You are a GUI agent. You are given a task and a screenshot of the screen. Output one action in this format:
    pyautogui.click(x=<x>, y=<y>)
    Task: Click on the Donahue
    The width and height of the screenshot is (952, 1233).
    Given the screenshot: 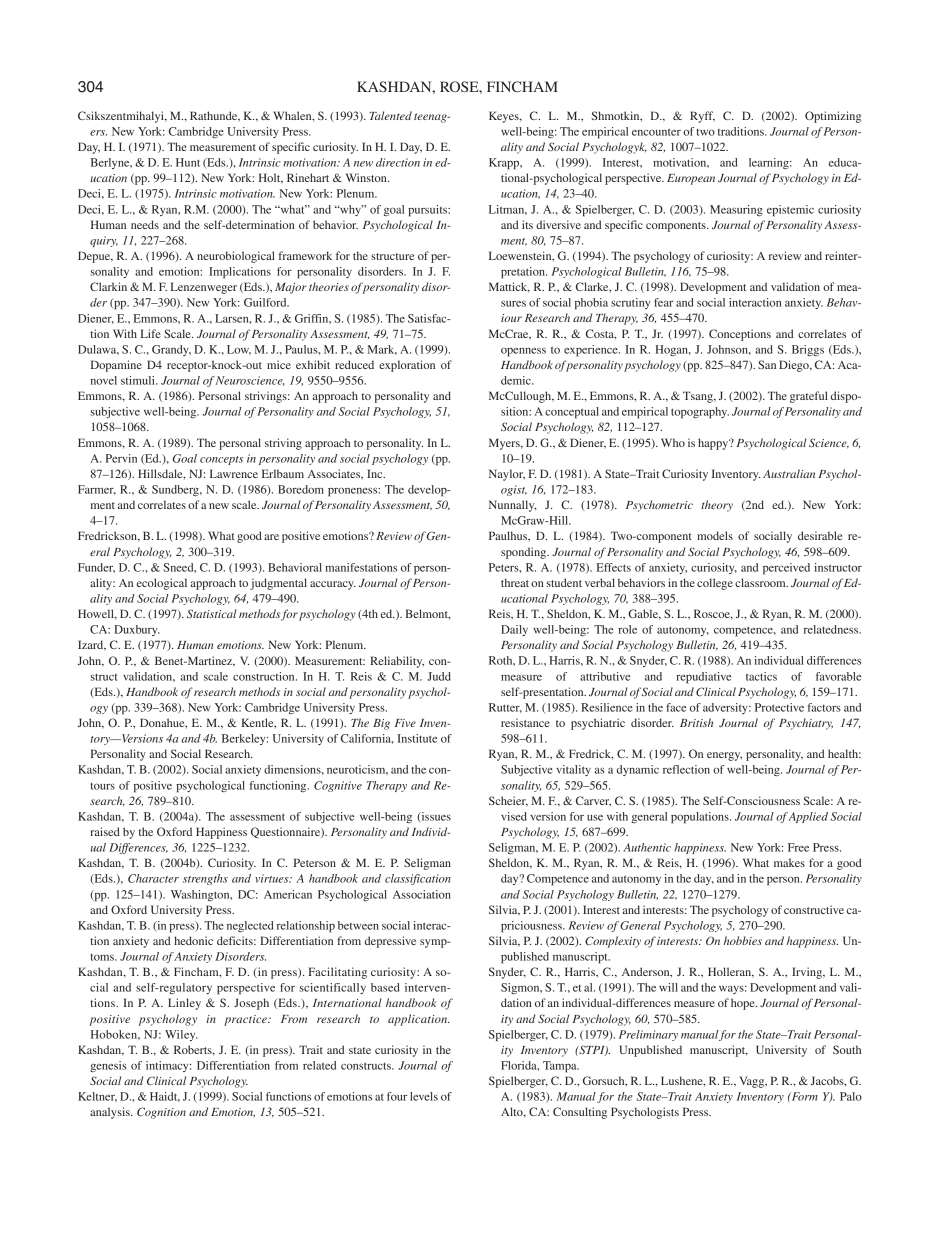 What is the action you would take?
    pyautogui.click(x=163, y=723)
